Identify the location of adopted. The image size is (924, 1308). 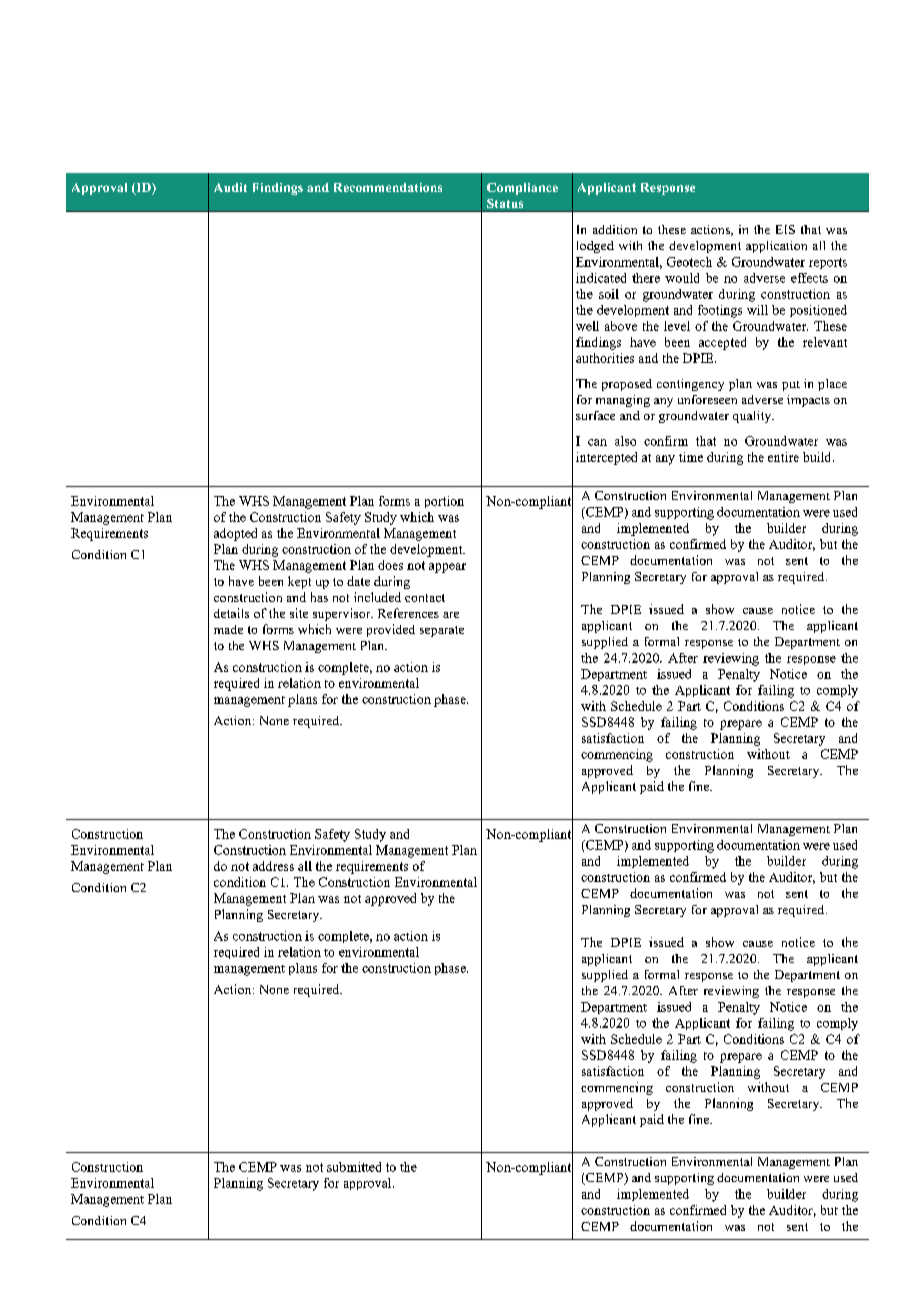
(235, 534).
